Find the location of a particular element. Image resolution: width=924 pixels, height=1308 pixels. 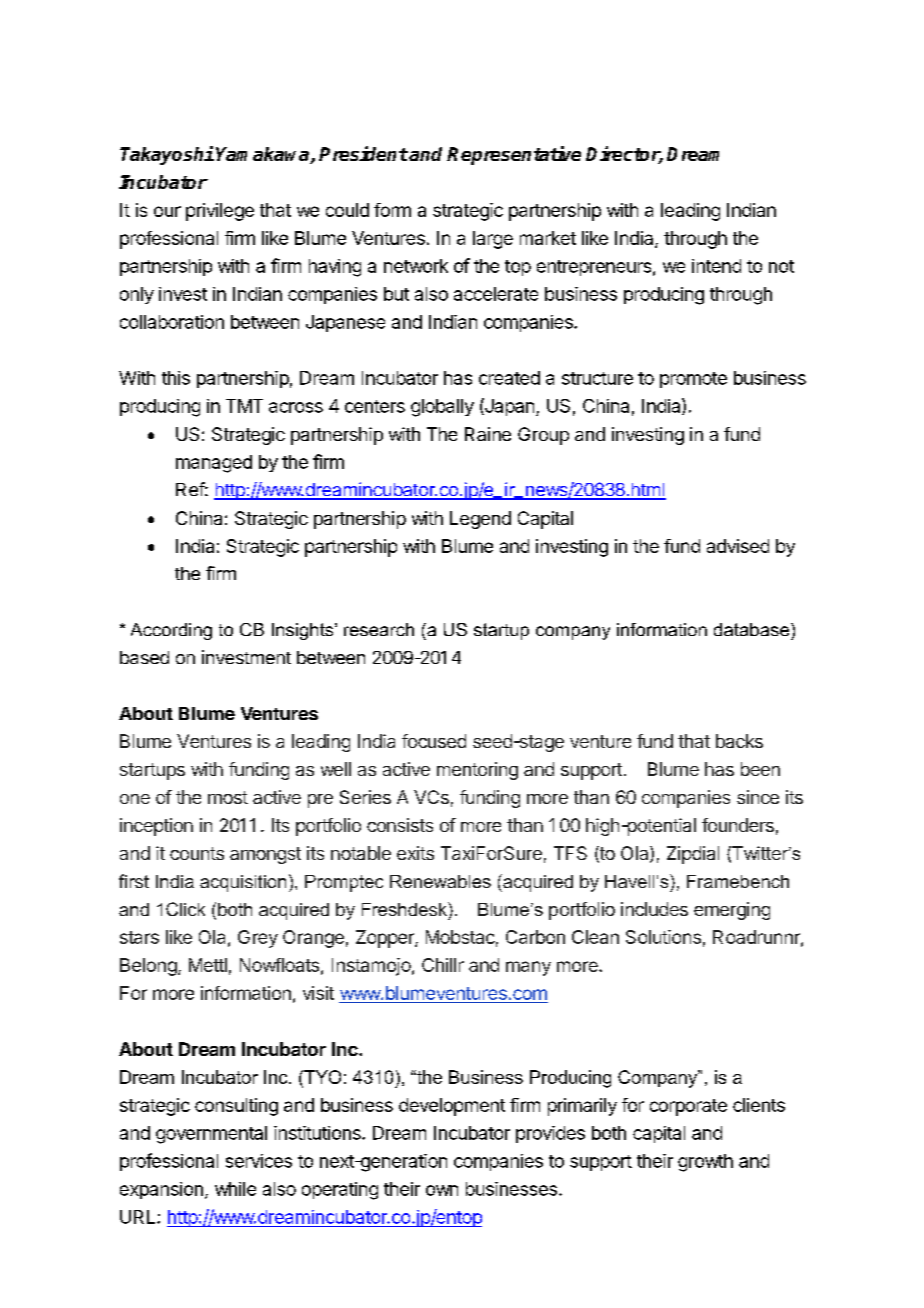

privilege is located at coordinates (220, 212).
